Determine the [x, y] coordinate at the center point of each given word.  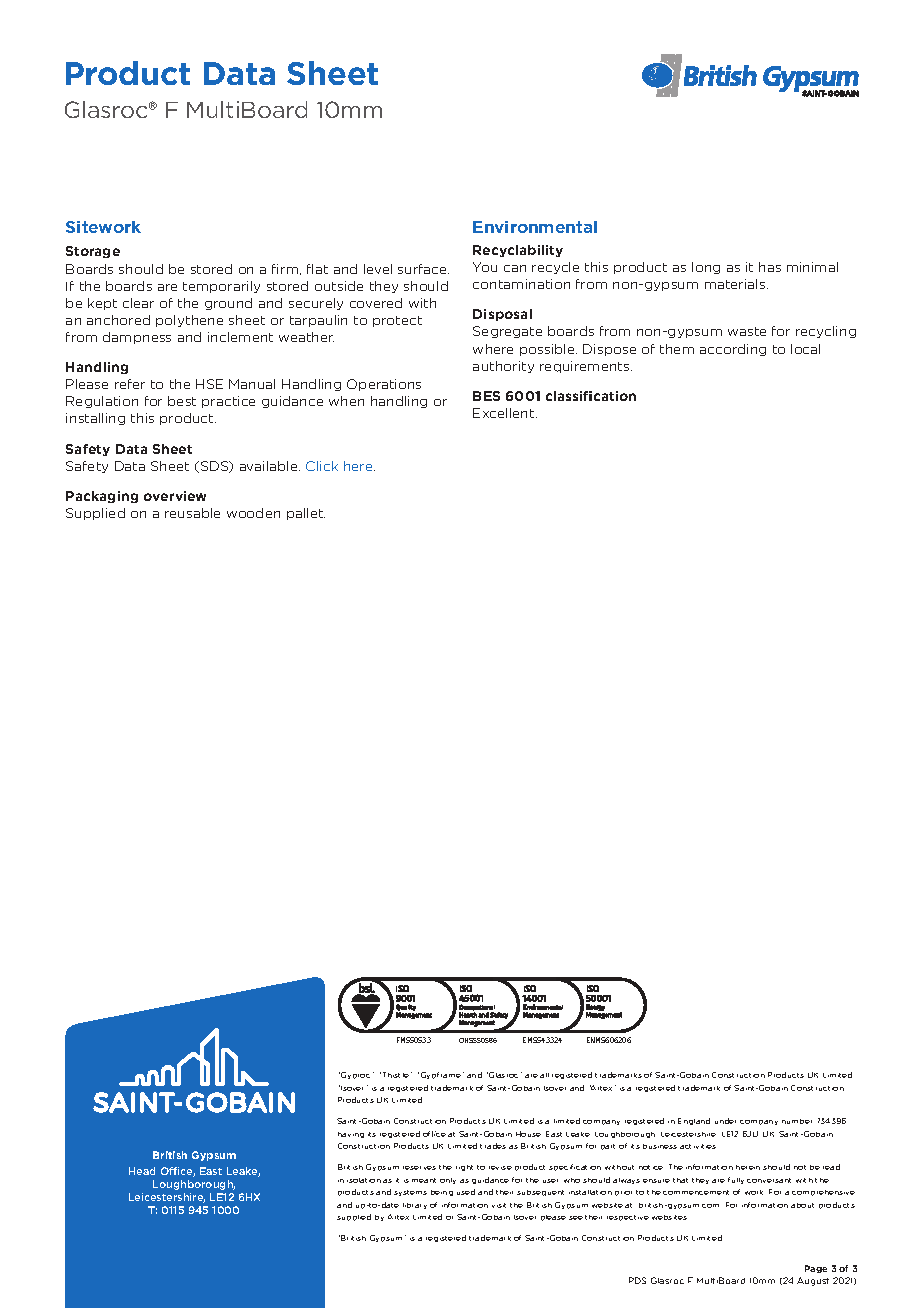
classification [591, 396]
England [694, 1121]
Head [142, 1171]
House [528, 1134]
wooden [253, 513]
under [725, 1121]
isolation [364, 1180]
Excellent [505, 413]
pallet [306, 514]
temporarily [221, 287]
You [485, 267]
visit [499, 1205]
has [770, 267]
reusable [192, 513]
